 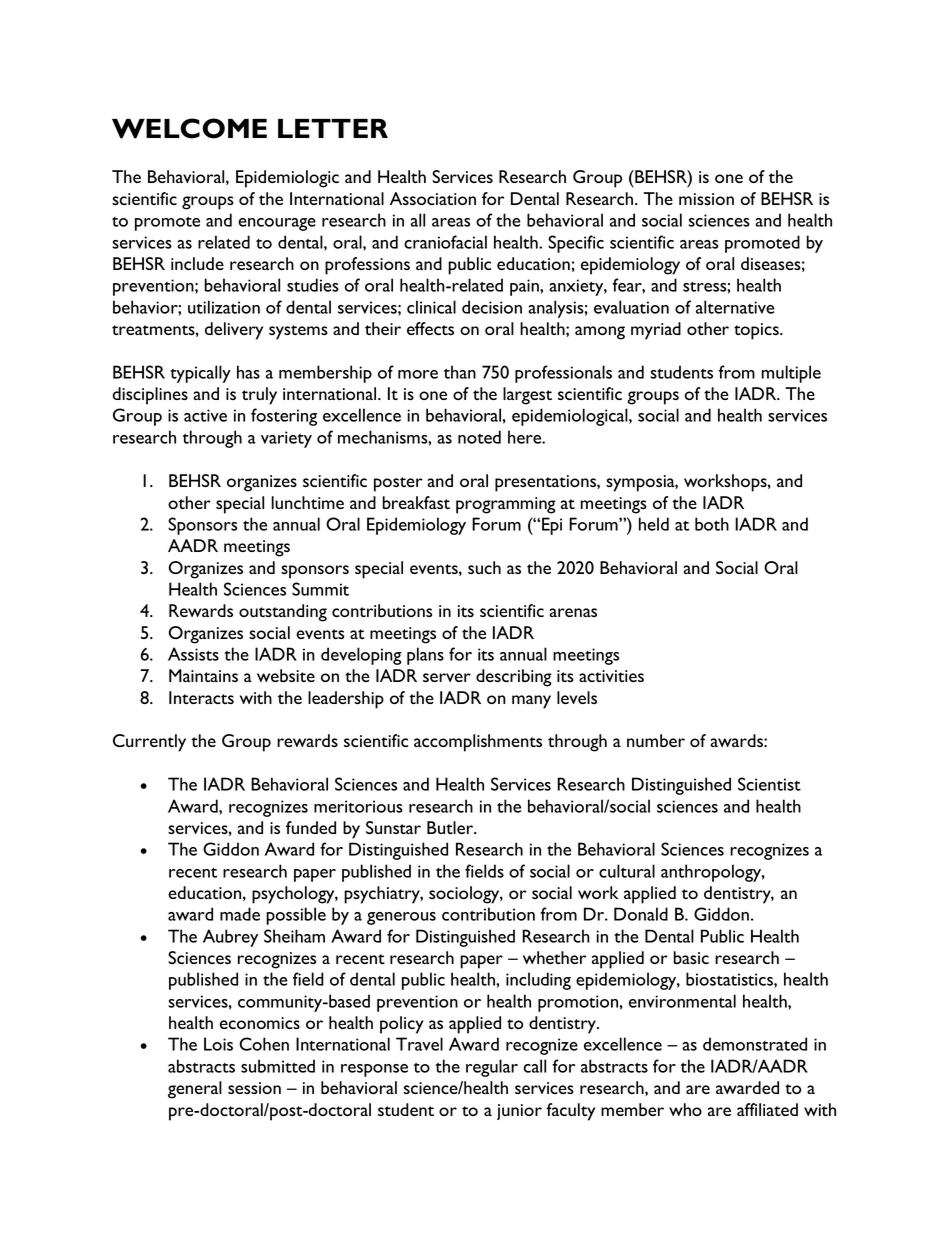 I want to click on variety, so click(x=286, y=439).
